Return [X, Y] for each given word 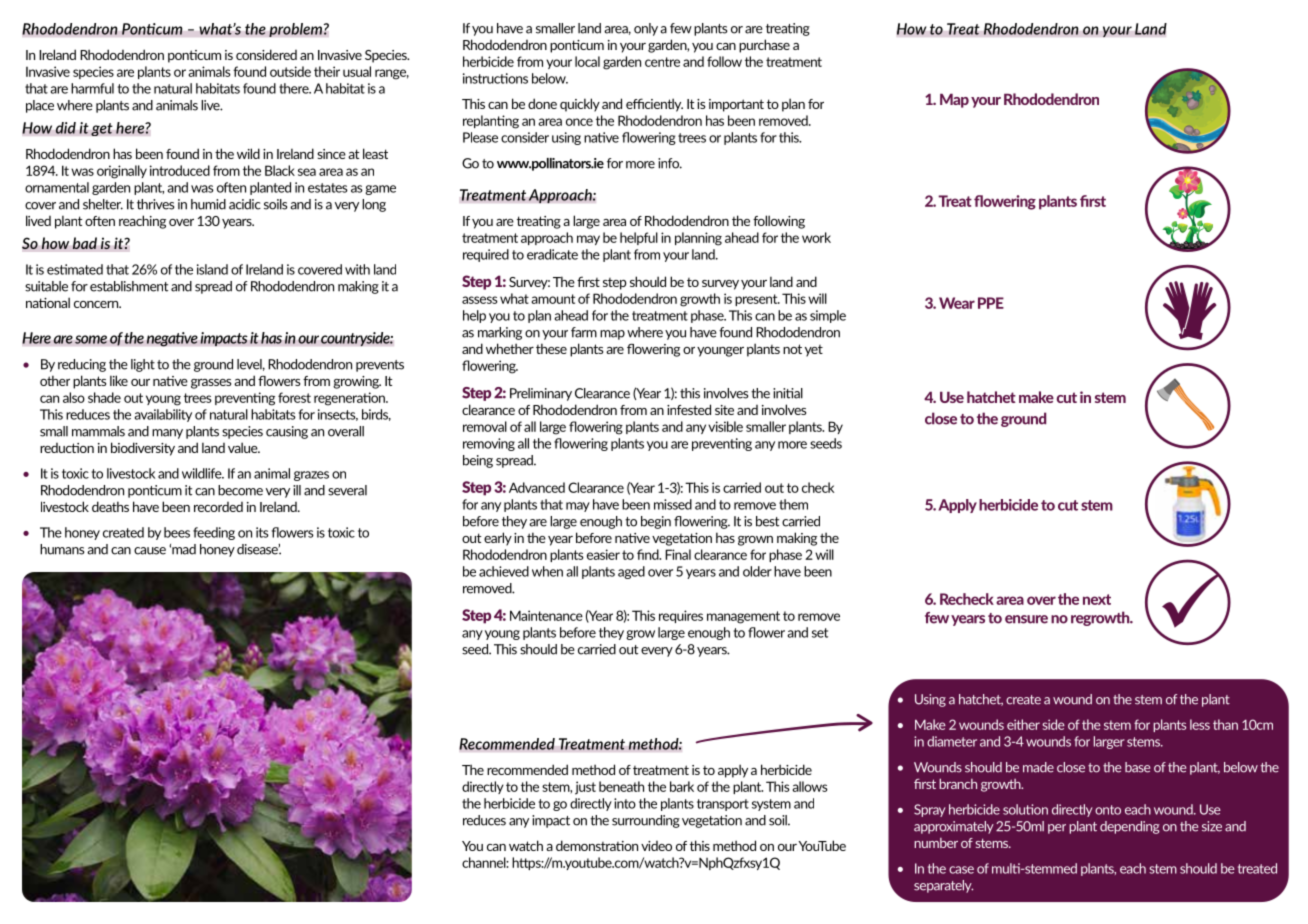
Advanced [537, 487]
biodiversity [143, 449]
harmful [92, 88]
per [1057, 829]
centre [662, 62]
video [656, 846]
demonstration [597, 845]
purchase [764, 46]
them [793, 504]
